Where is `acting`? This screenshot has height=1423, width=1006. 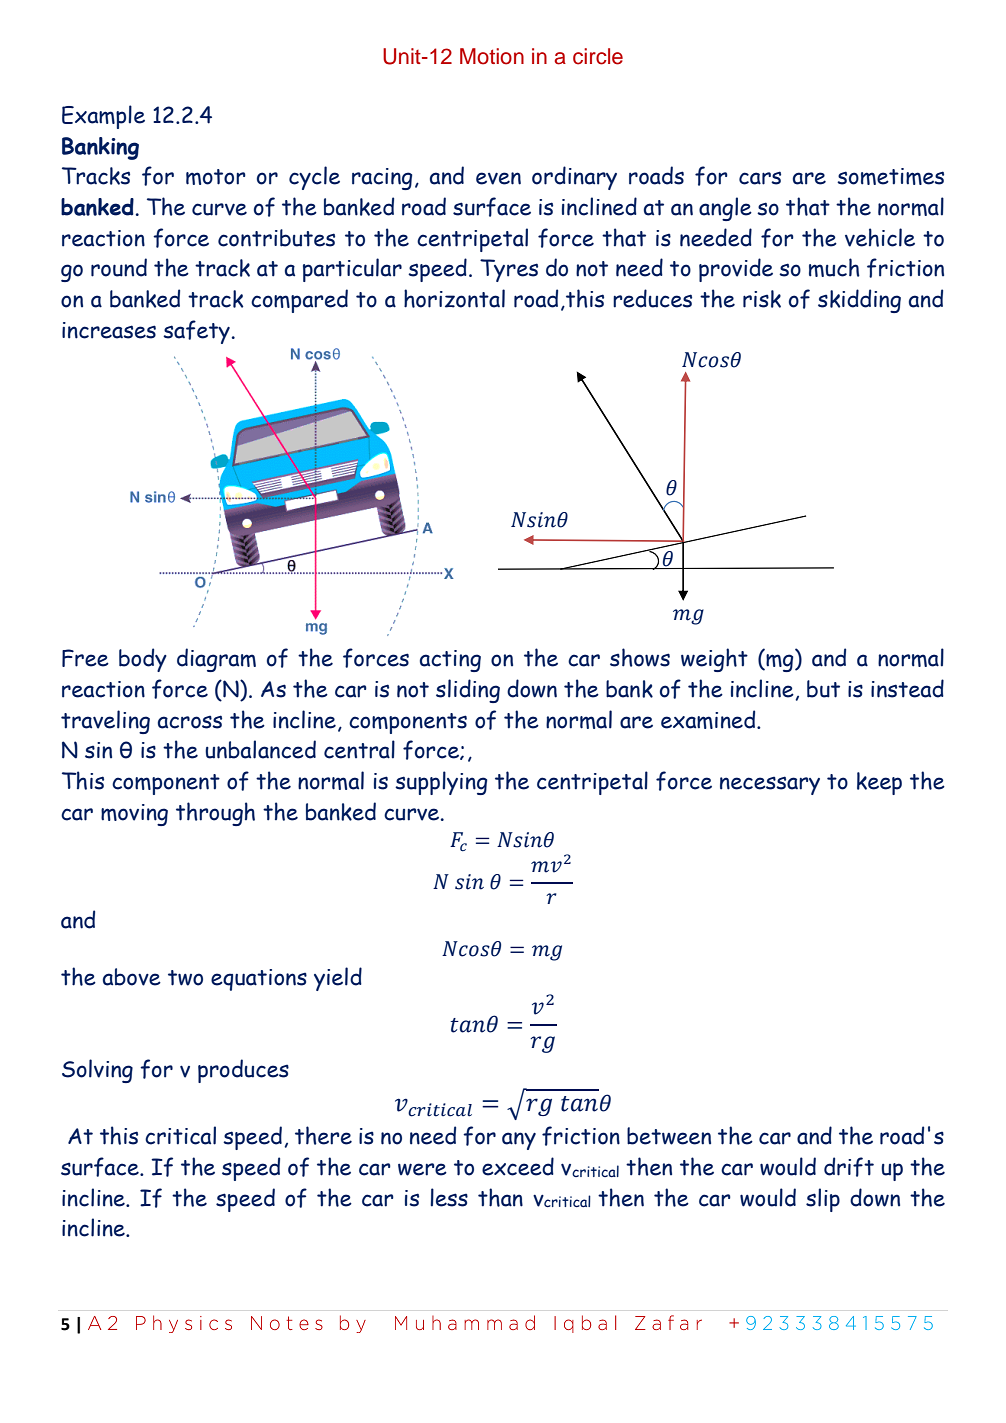
acting is located at coordinates (450, 661).
